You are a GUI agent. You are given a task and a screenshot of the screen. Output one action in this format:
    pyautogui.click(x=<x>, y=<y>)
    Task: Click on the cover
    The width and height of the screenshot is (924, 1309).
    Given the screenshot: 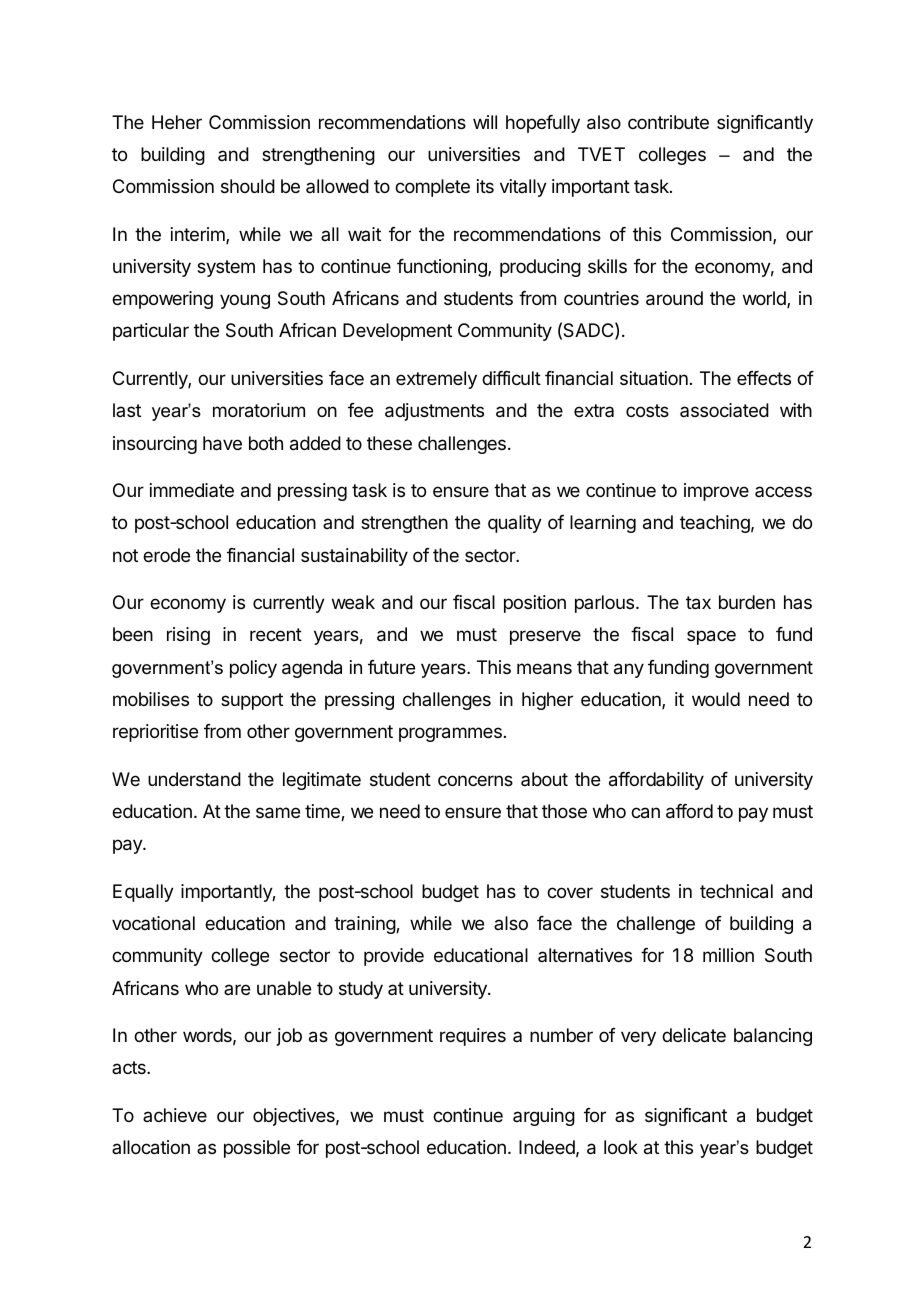 What is the action you would take?
    pyautogui.click(x=570, y=892)
